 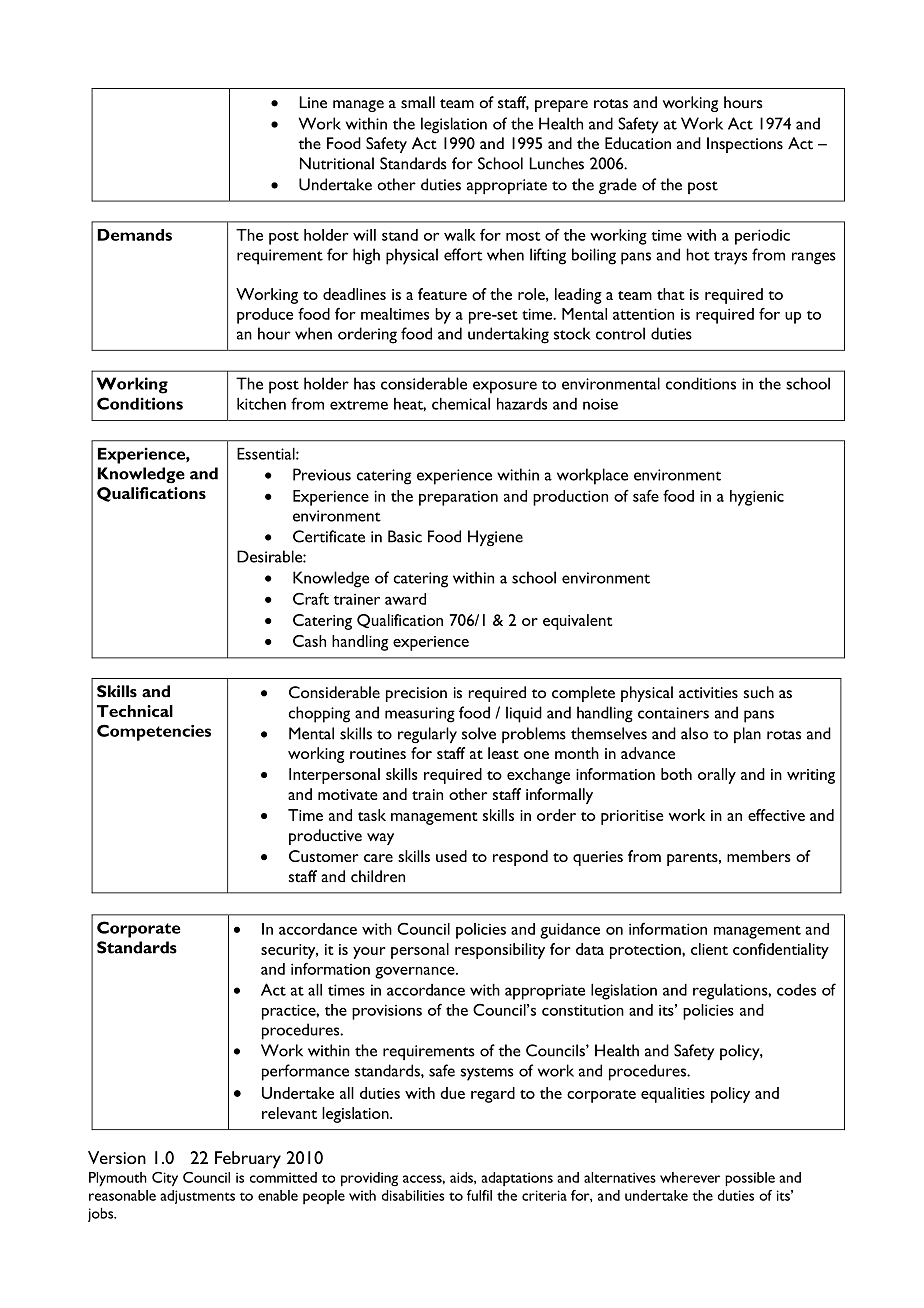 What do you see at coordinates (750, 1179) in the screenshot?
I see `possible` at bounding box center [750, 1179].
